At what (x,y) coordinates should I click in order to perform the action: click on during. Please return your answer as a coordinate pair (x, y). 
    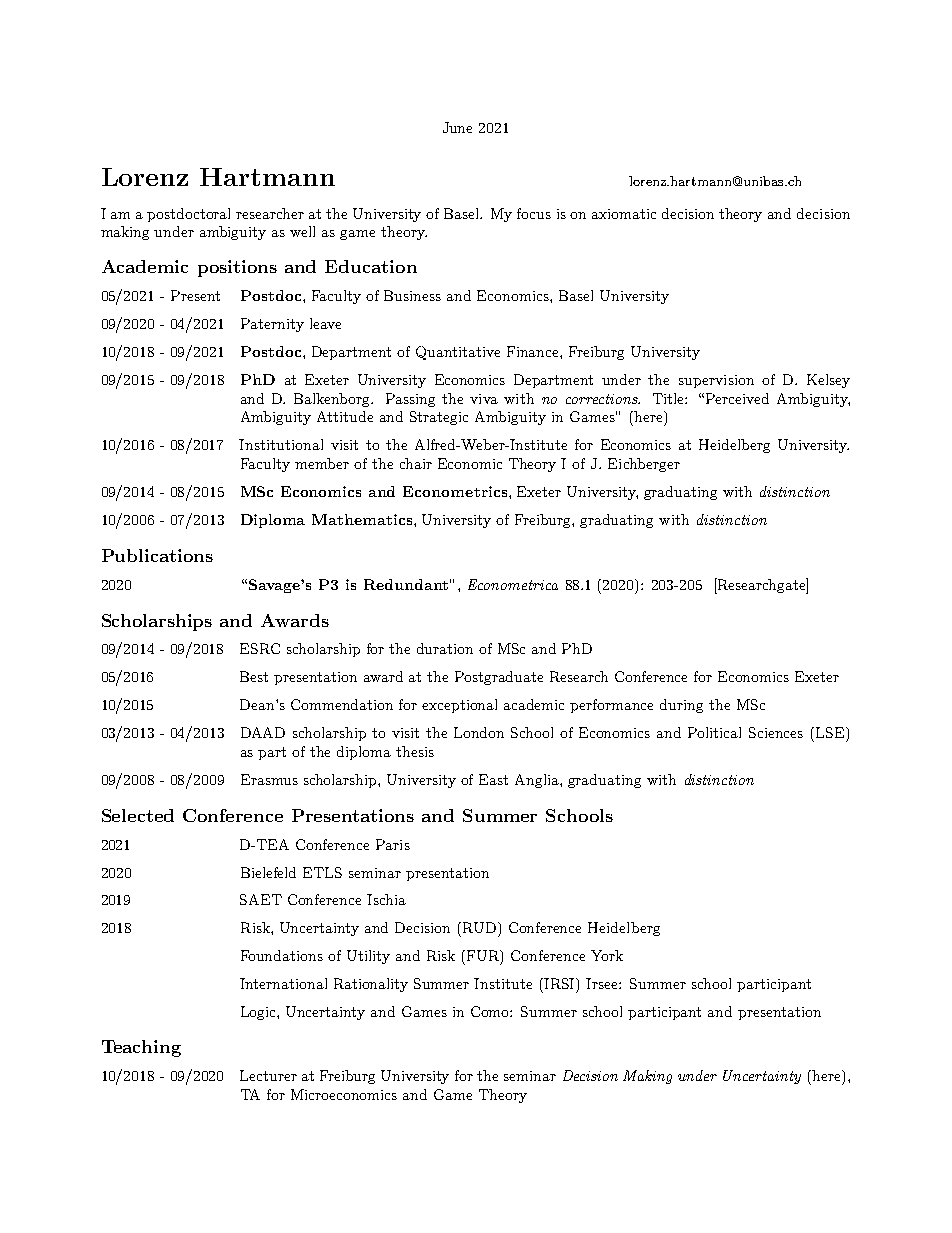
    Looking at the image, I should click on (681, 706).
